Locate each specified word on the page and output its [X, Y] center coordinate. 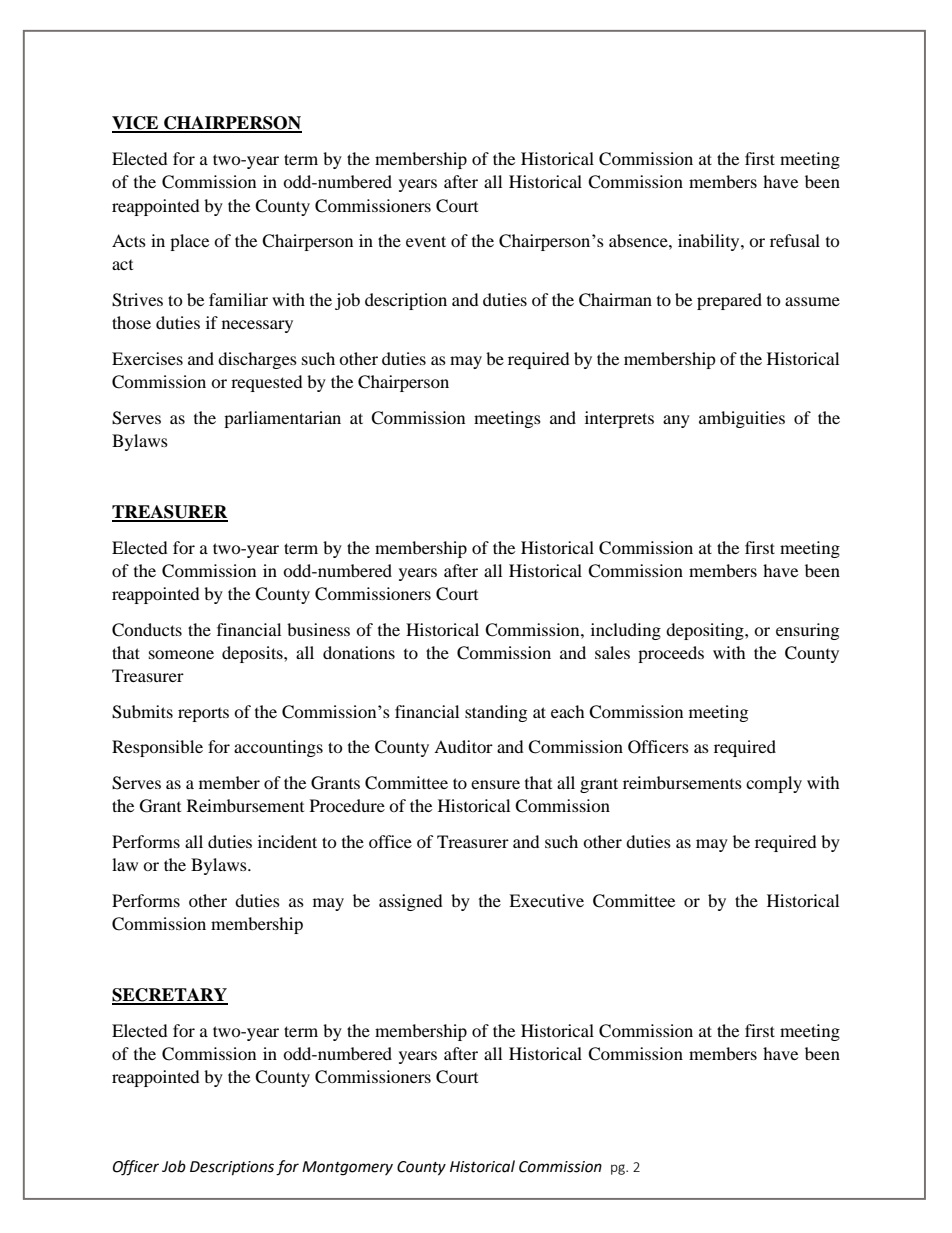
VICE [136, 124]
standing [496, 713]
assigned [411, 902]
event [426, 241]
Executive [546, 900]
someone [181, 654]
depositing [706, 631]
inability [710, 242]
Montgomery [347, 1168]
